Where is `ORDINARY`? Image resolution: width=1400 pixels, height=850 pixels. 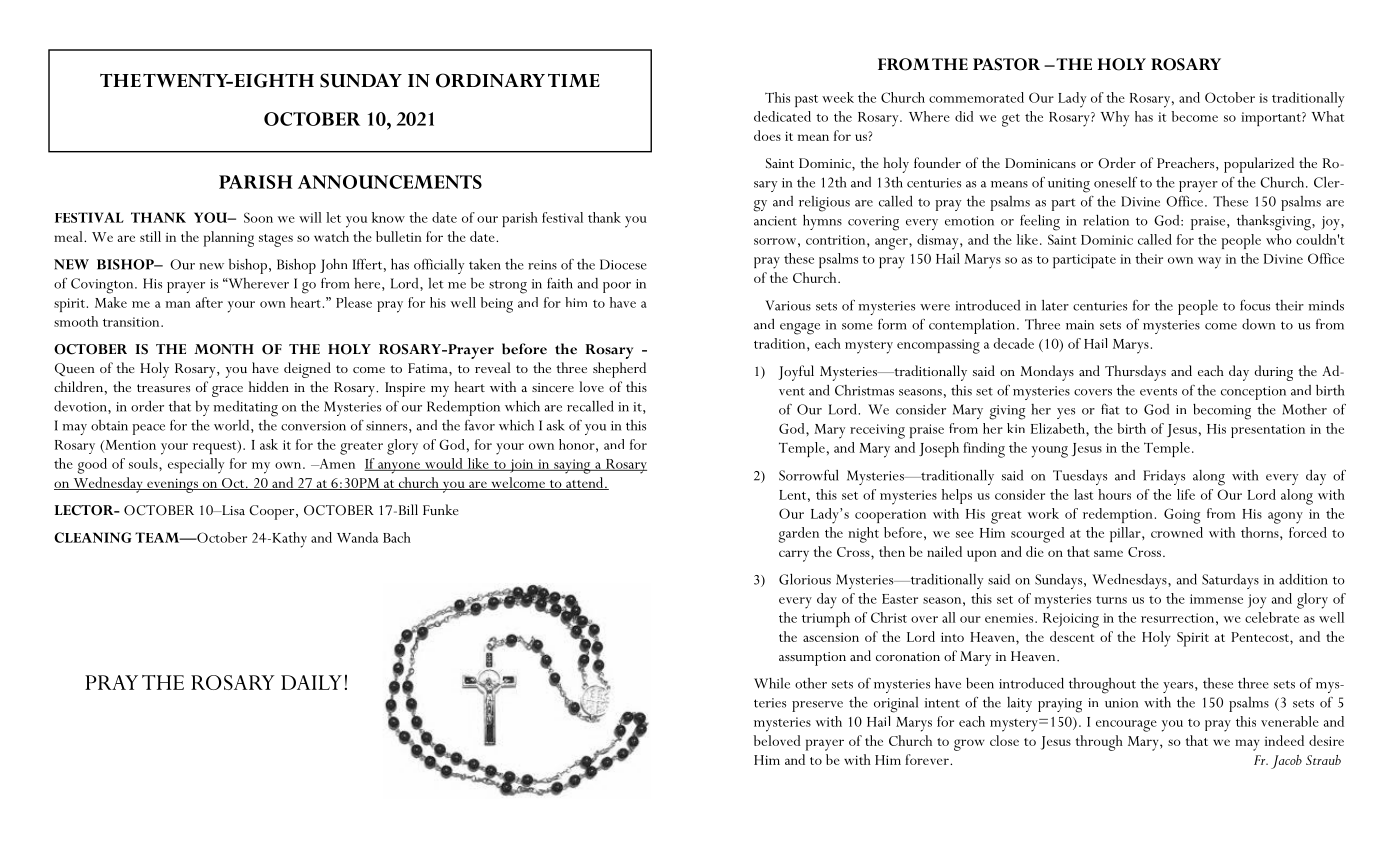 ORDINARY is located at coordinates (490, 80).
